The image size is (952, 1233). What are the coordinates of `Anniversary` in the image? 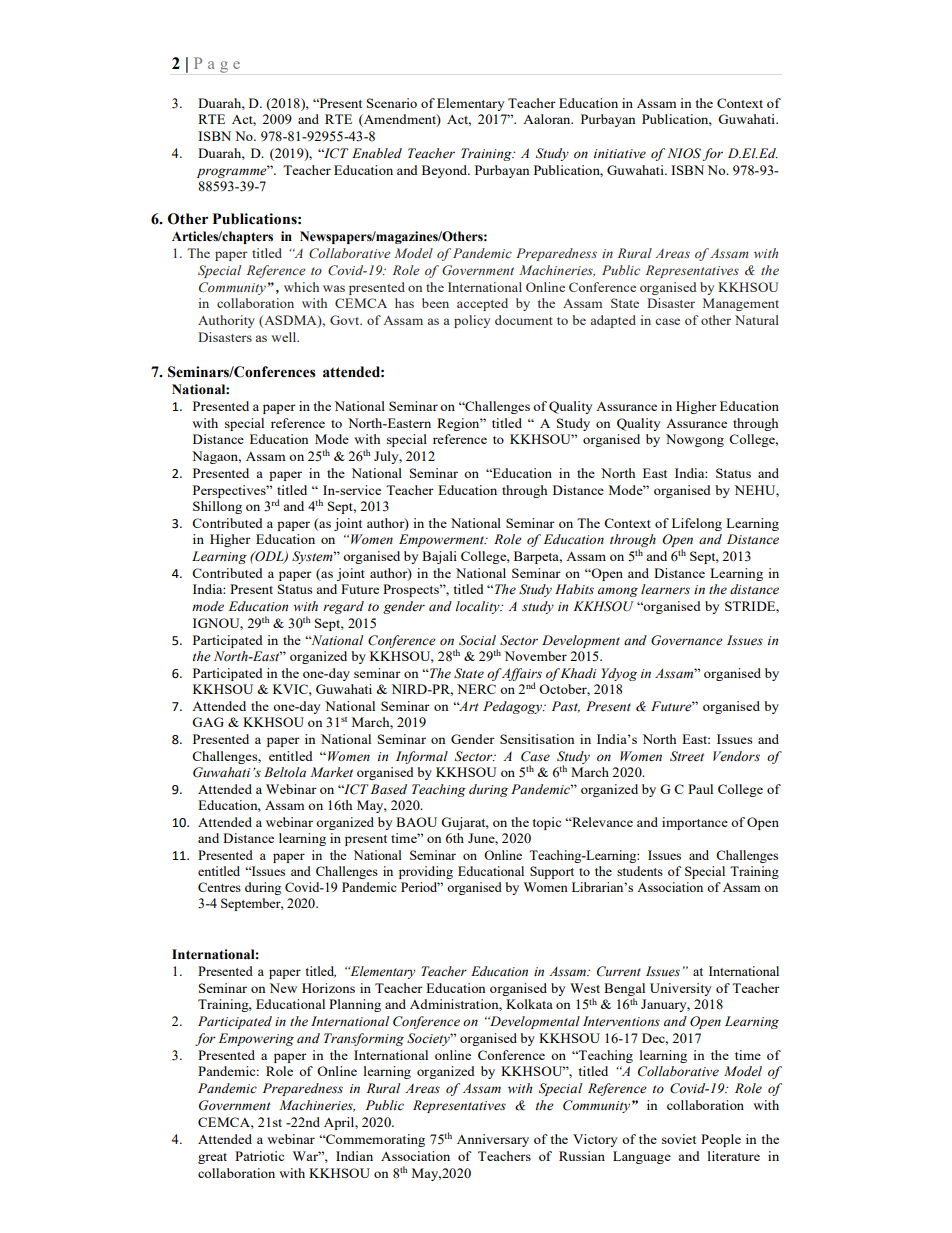 It's located at (493, 1140).
